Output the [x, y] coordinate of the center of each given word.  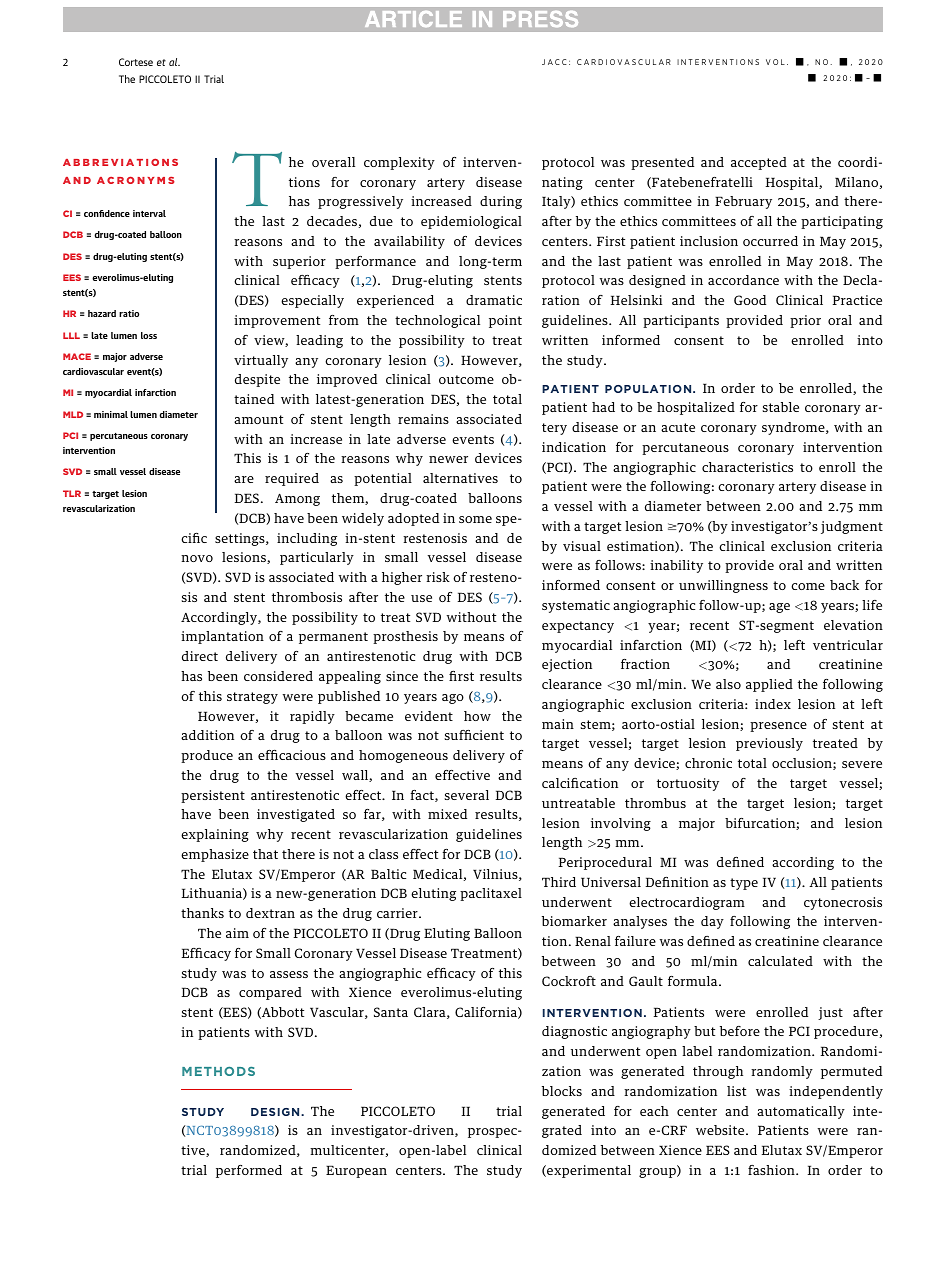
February [743, 202]
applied [769, 685]
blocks [562, 1091]
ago [453, 699]
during [501, 202]
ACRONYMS [136, 180]
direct [200, 656]
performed [249, 1171]
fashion [772, 1170]
